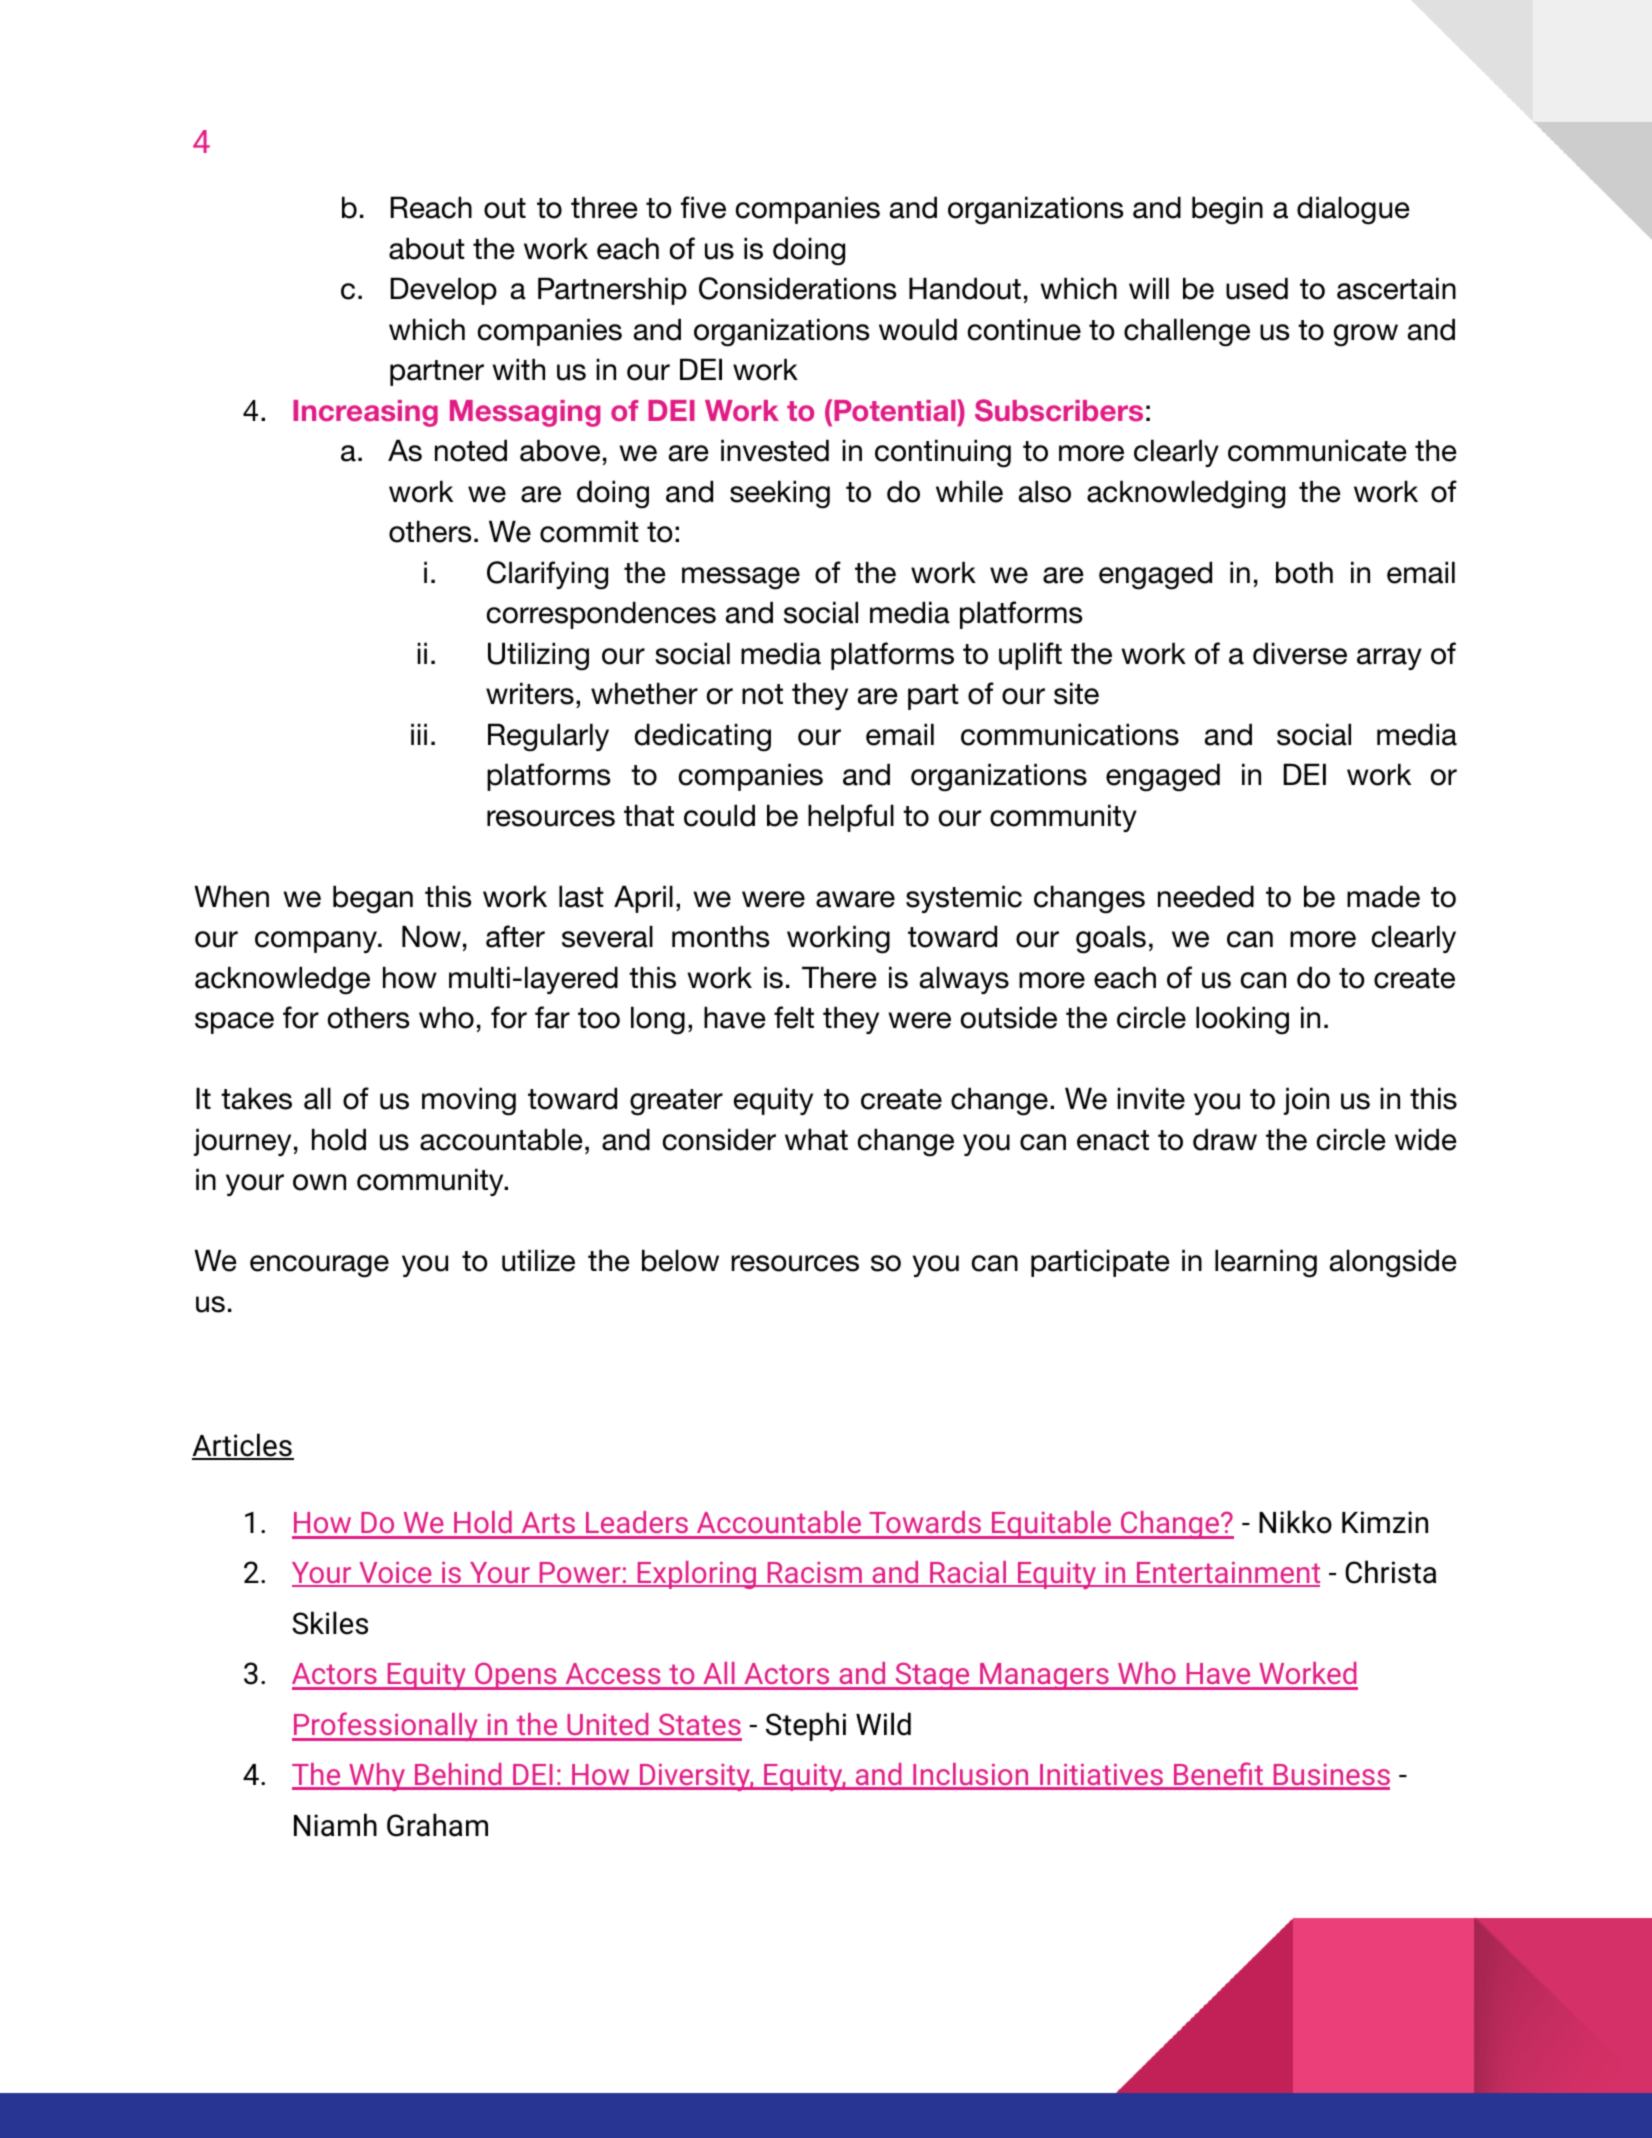 The image size is (1652, 2138). What do you see at coordinates (377, 1777) in the document?
I see `Why` at bounding box center [377, 1777].
